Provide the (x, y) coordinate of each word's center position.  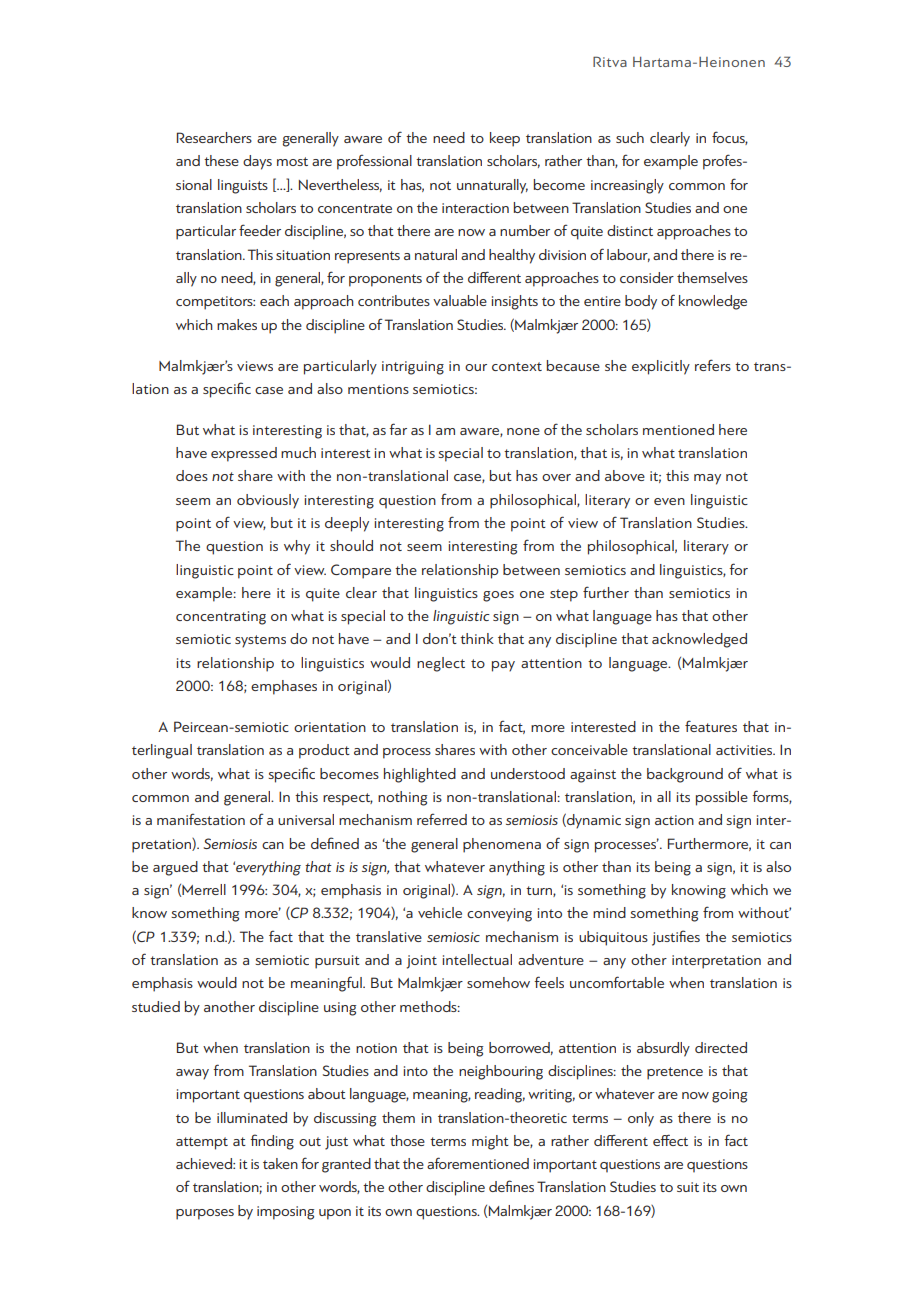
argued (175, 868)
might (490, 1142)
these (221, 160)
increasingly (627, 186)
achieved (205, 1163)
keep (505, 139)
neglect (441, 664)
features (711, 726)
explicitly (661, 367)
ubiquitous (613, 938)
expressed (244, 454)
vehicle (440, 912)
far (398, 429)
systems (260, 641)
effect (670, 1140)
